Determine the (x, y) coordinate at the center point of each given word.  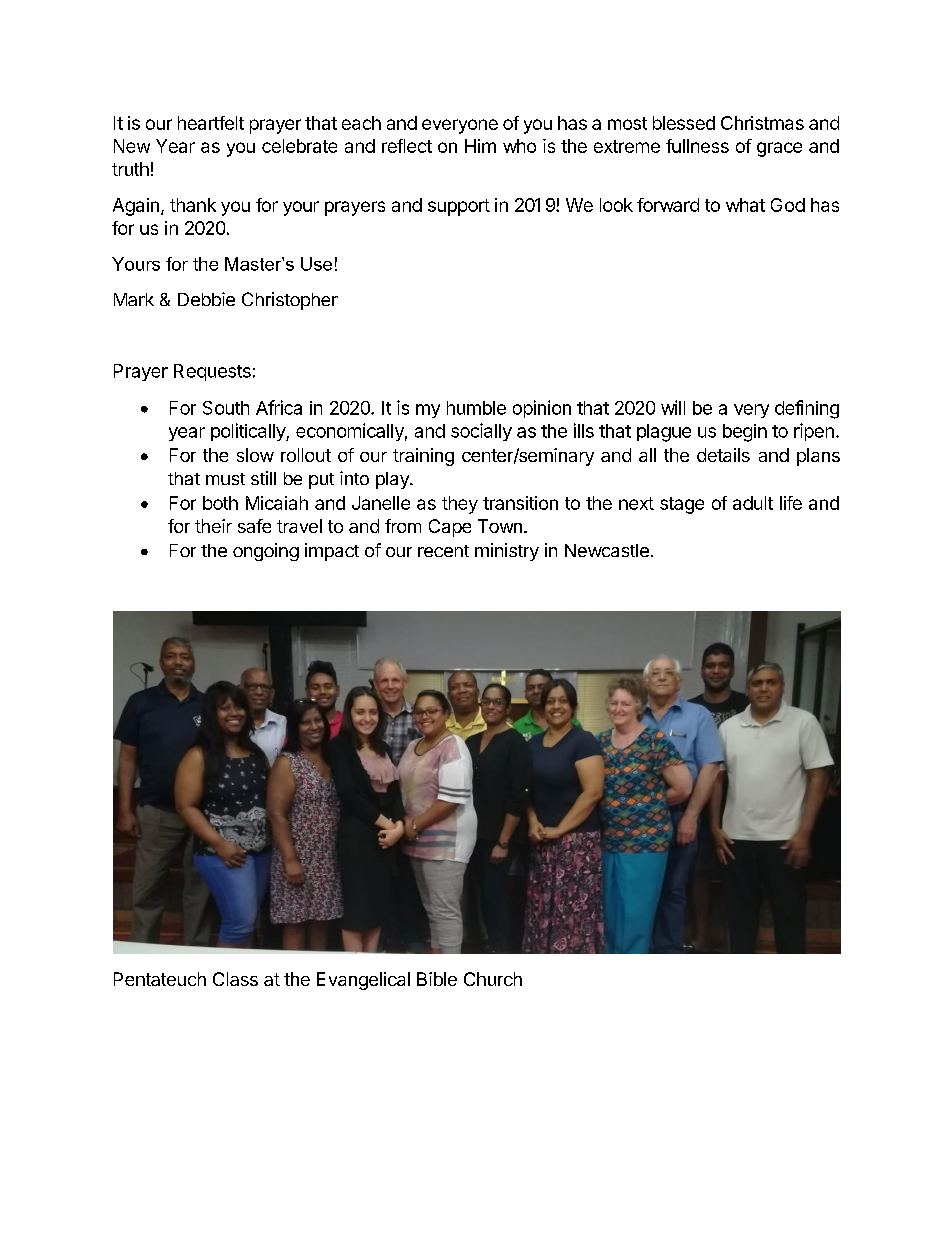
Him (480, 146)
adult (753, 503)
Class (235, 979)
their (213, 526)
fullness (697, 146)
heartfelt (211, 123)
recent (443, 551)
